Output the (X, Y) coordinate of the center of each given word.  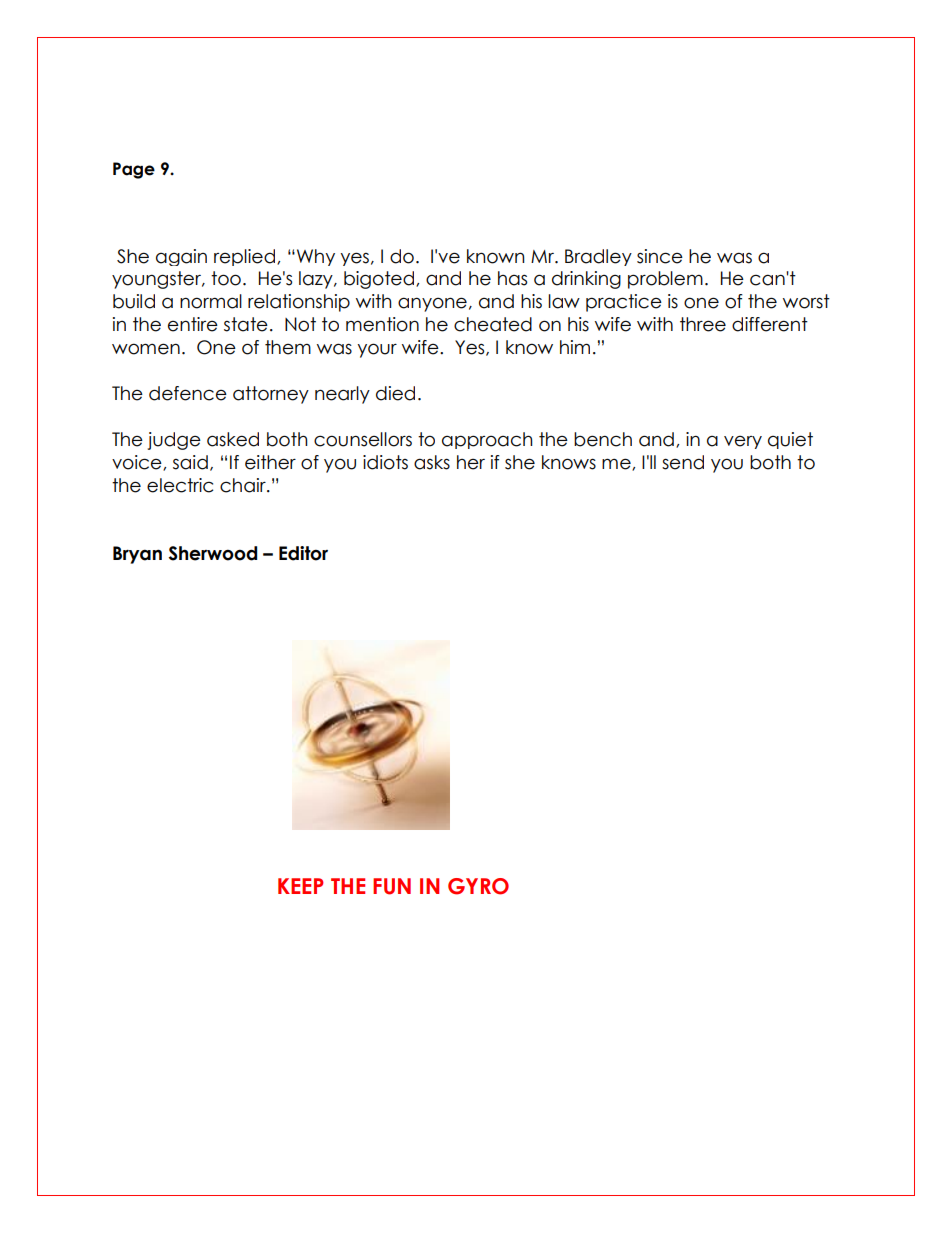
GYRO (478, 886)
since (660, 256)
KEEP (300, 886)
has (512, 278)
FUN (392, 886)
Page (134, 170)
